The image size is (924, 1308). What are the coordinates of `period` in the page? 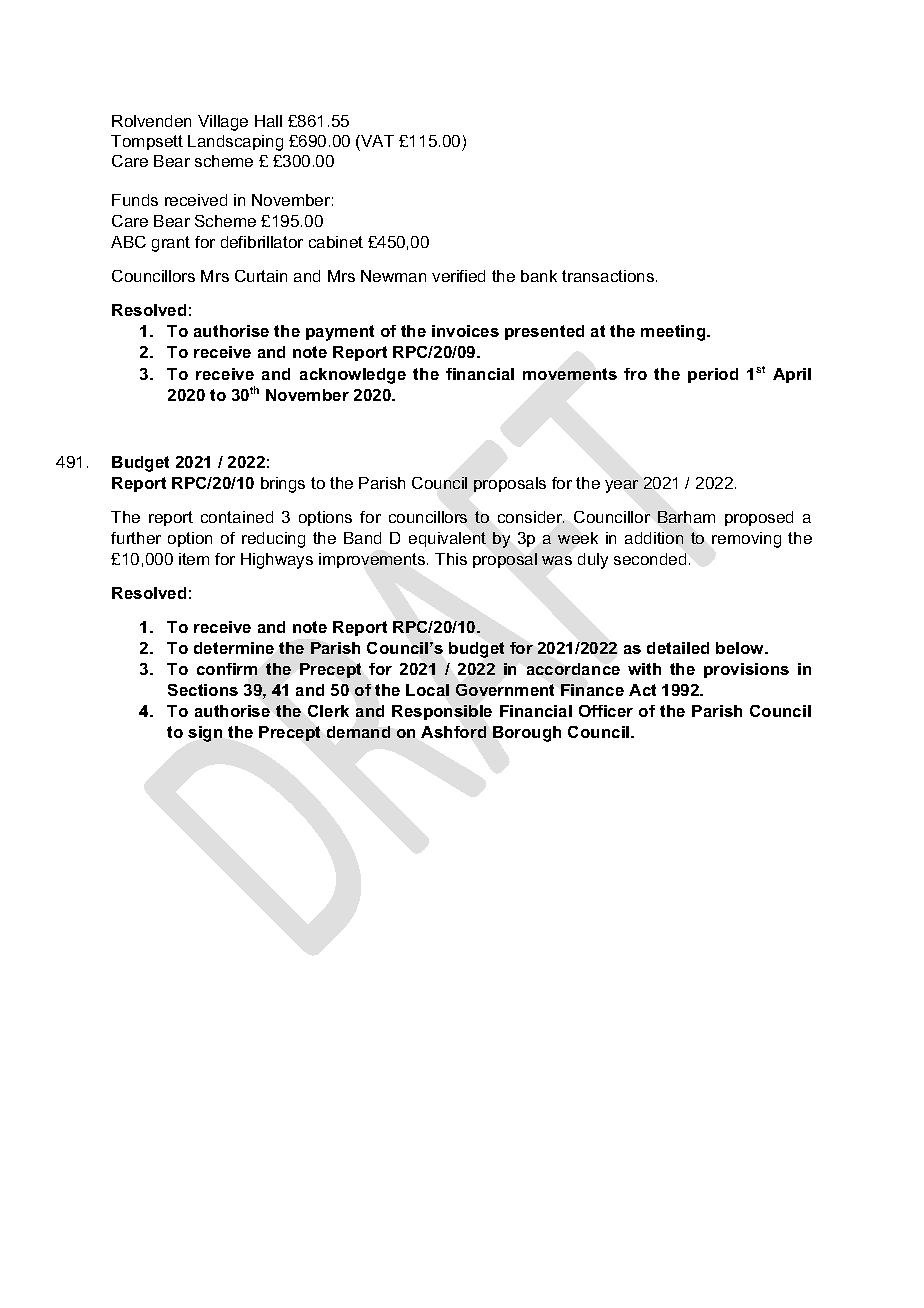 It's located at (713, 375).
